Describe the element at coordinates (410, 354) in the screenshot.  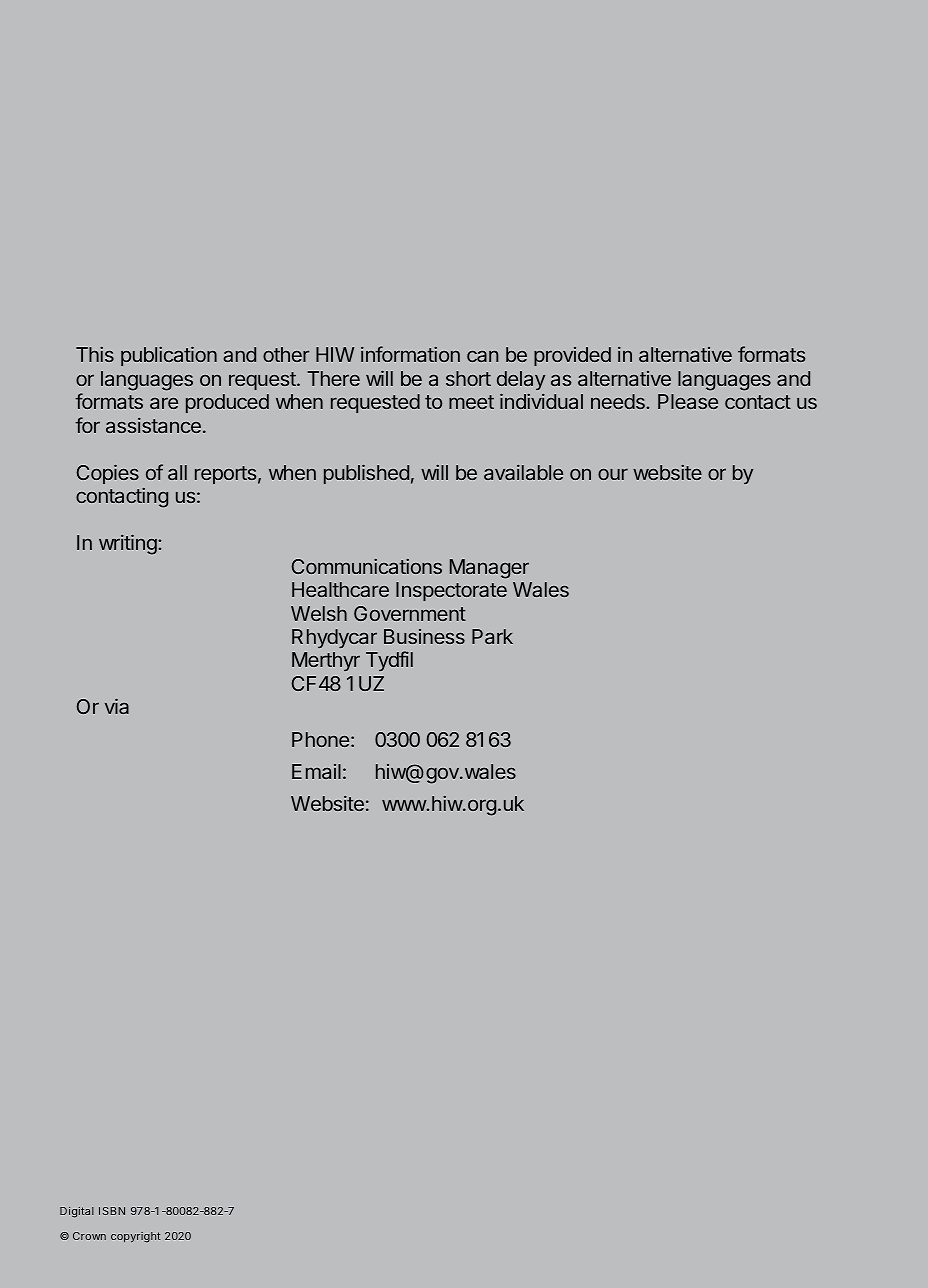
I see `information` at that location.
